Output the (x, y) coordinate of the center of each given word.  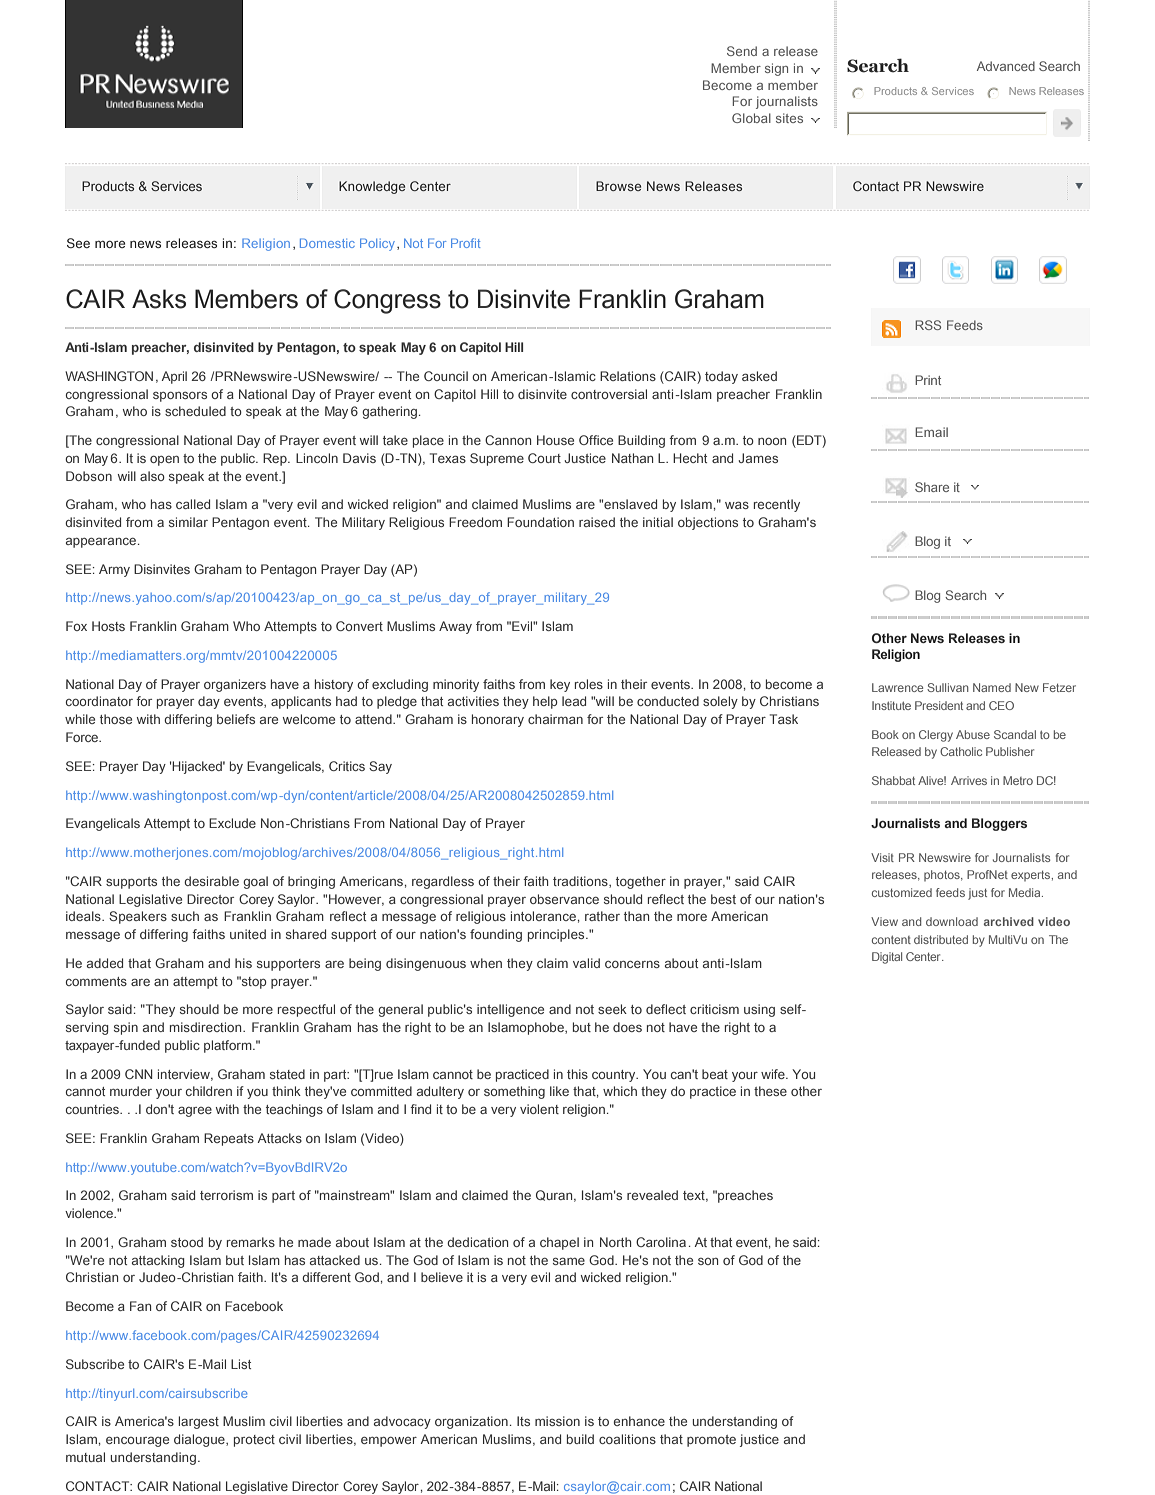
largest (199, 1422)
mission (557, 1421)
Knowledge (372, 187)
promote (711, 1441)
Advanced (1006, 66)
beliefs (236, 719)
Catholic (961, 751)
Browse (618, 186)
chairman (555, 719)
